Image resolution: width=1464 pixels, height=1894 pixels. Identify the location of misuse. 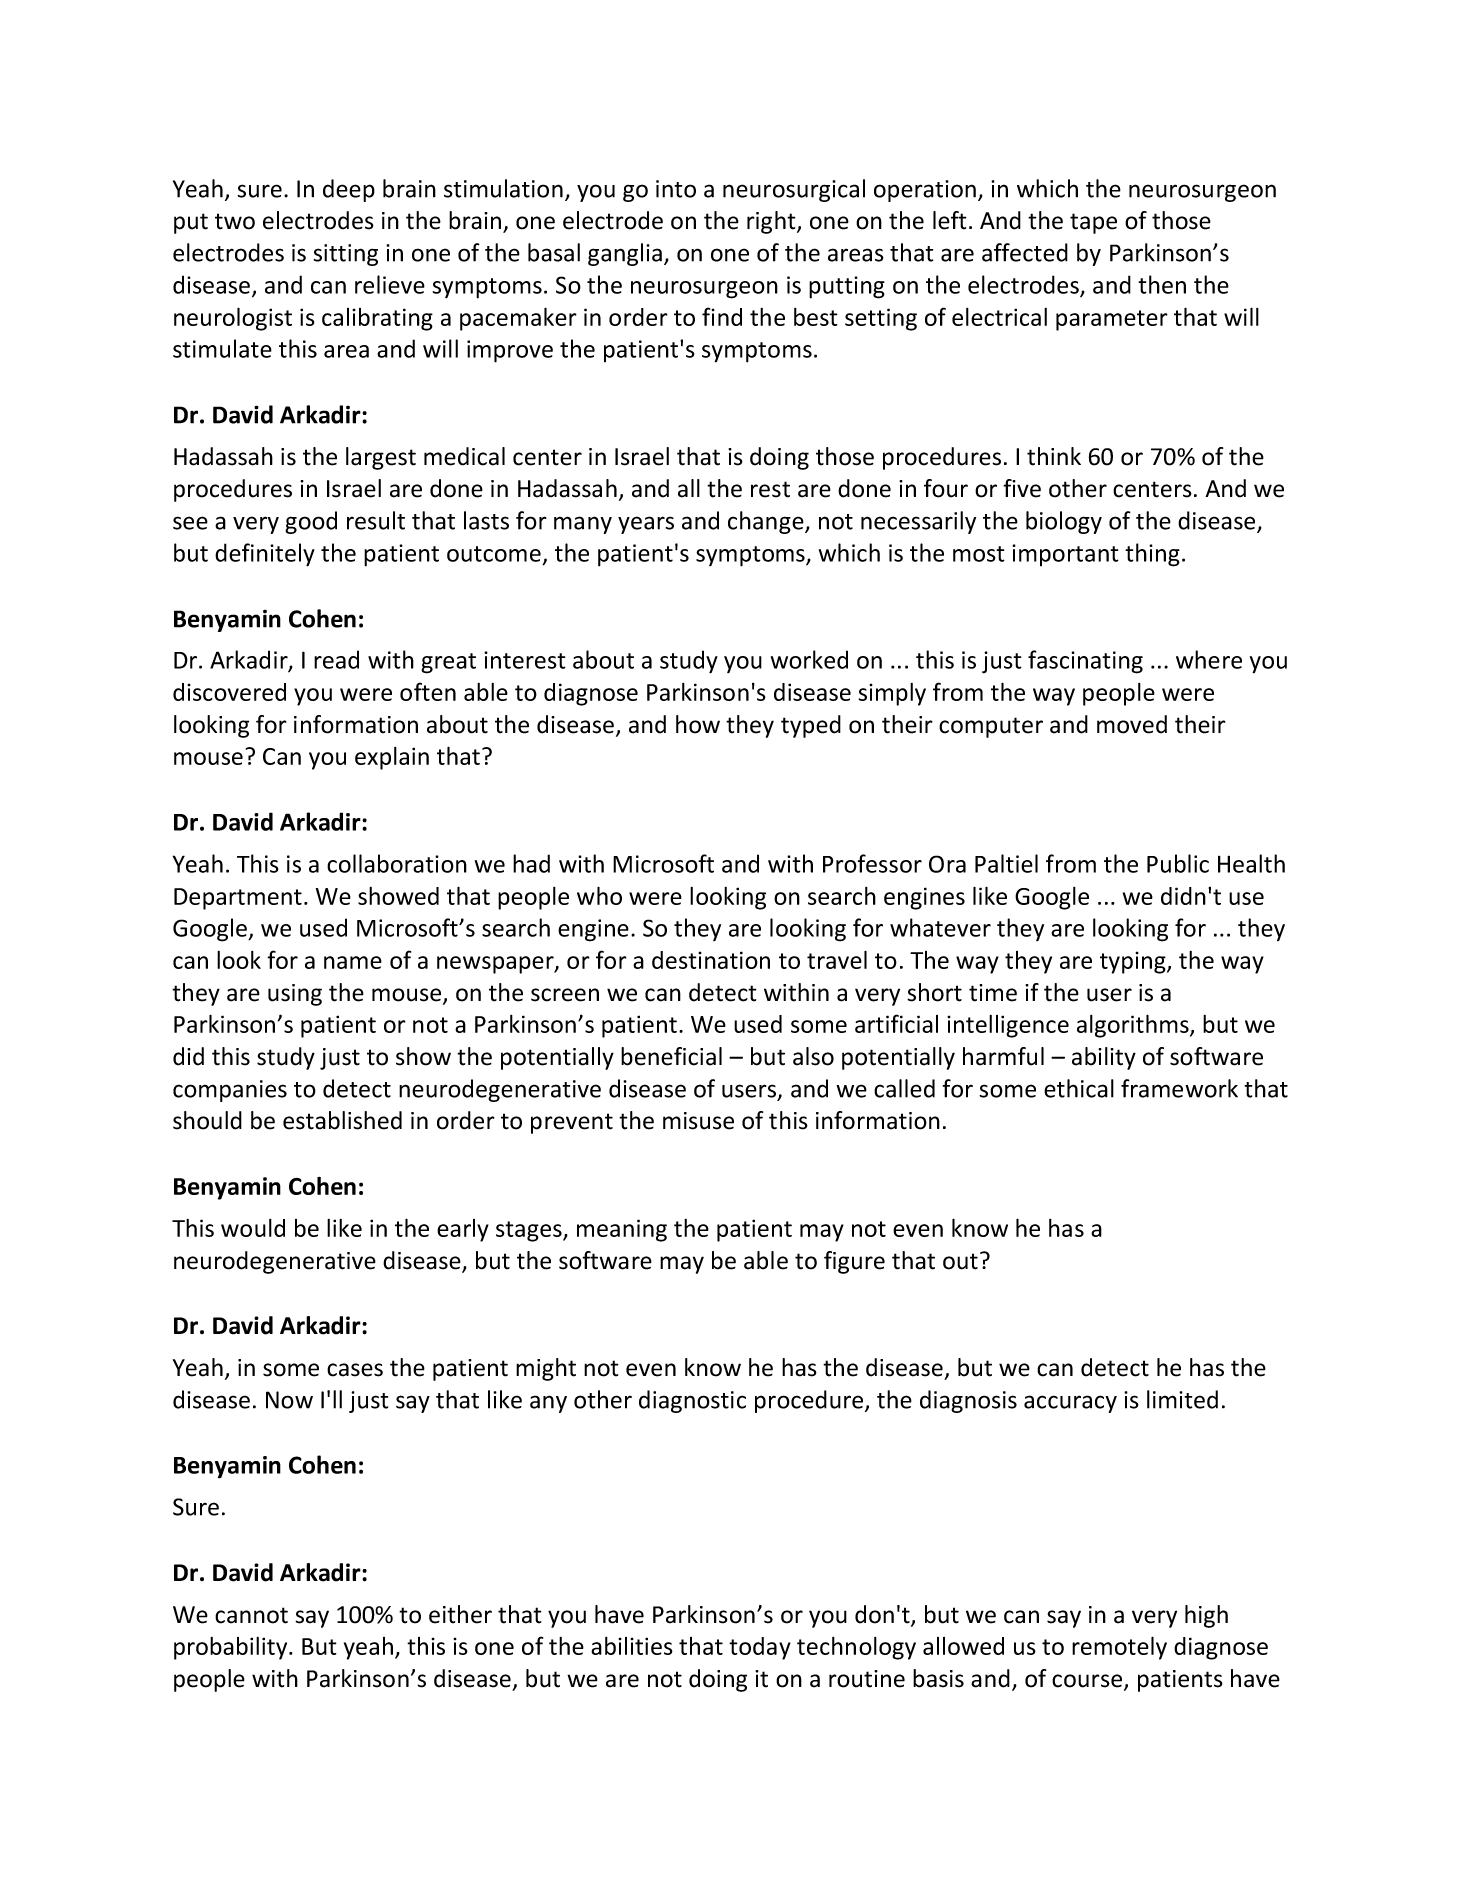
(698, 1121).
